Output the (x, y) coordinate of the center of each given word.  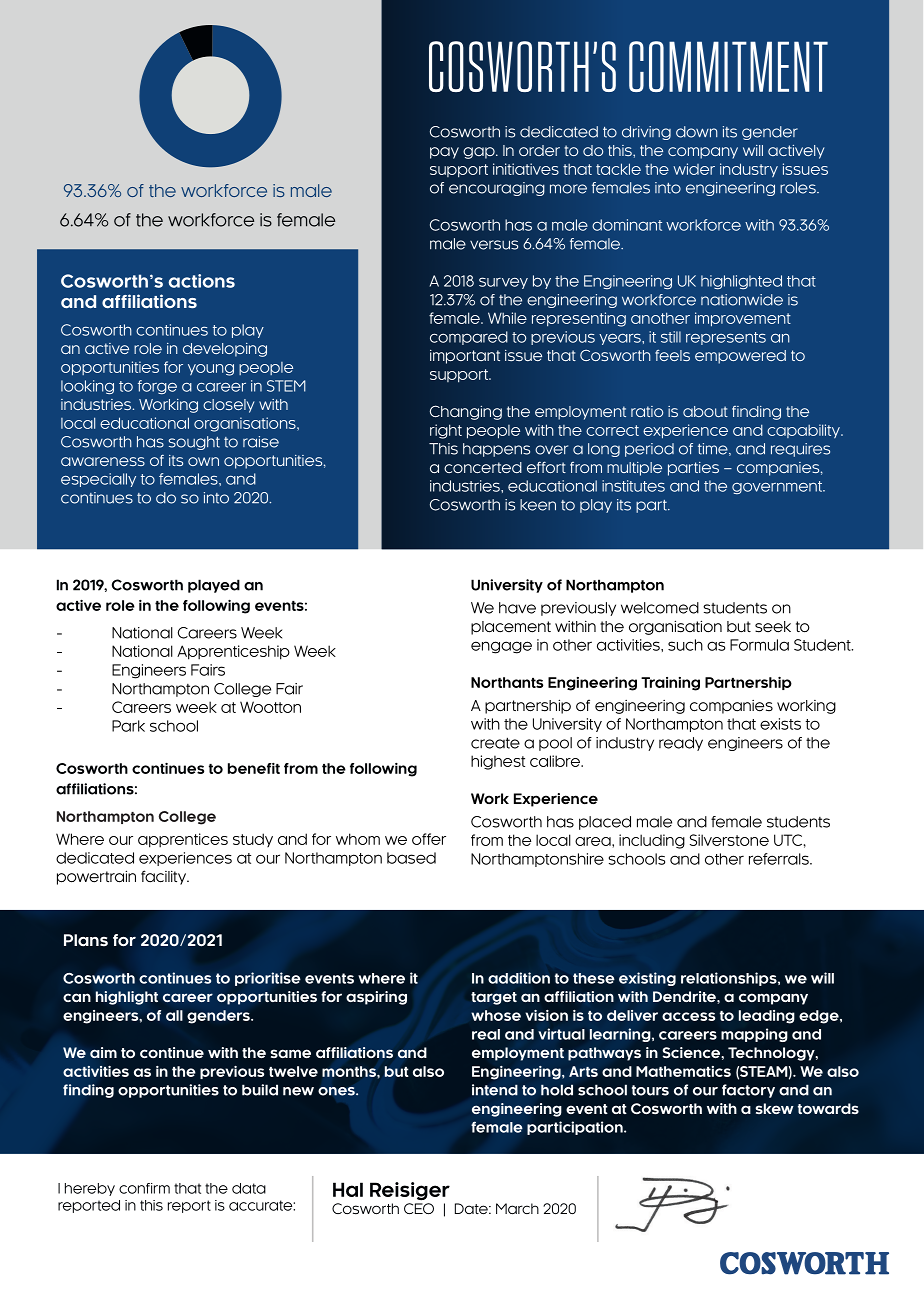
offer (429, 839)
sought (194, 443)
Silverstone (729, 840)
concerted (483, 468)
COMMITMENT (728, 66)
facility (165, 877)
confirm (144, 1188)
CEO (419, 1208)
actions (201, 281)
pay (444, 153)
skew (775, 1108)
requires (800, 450)
